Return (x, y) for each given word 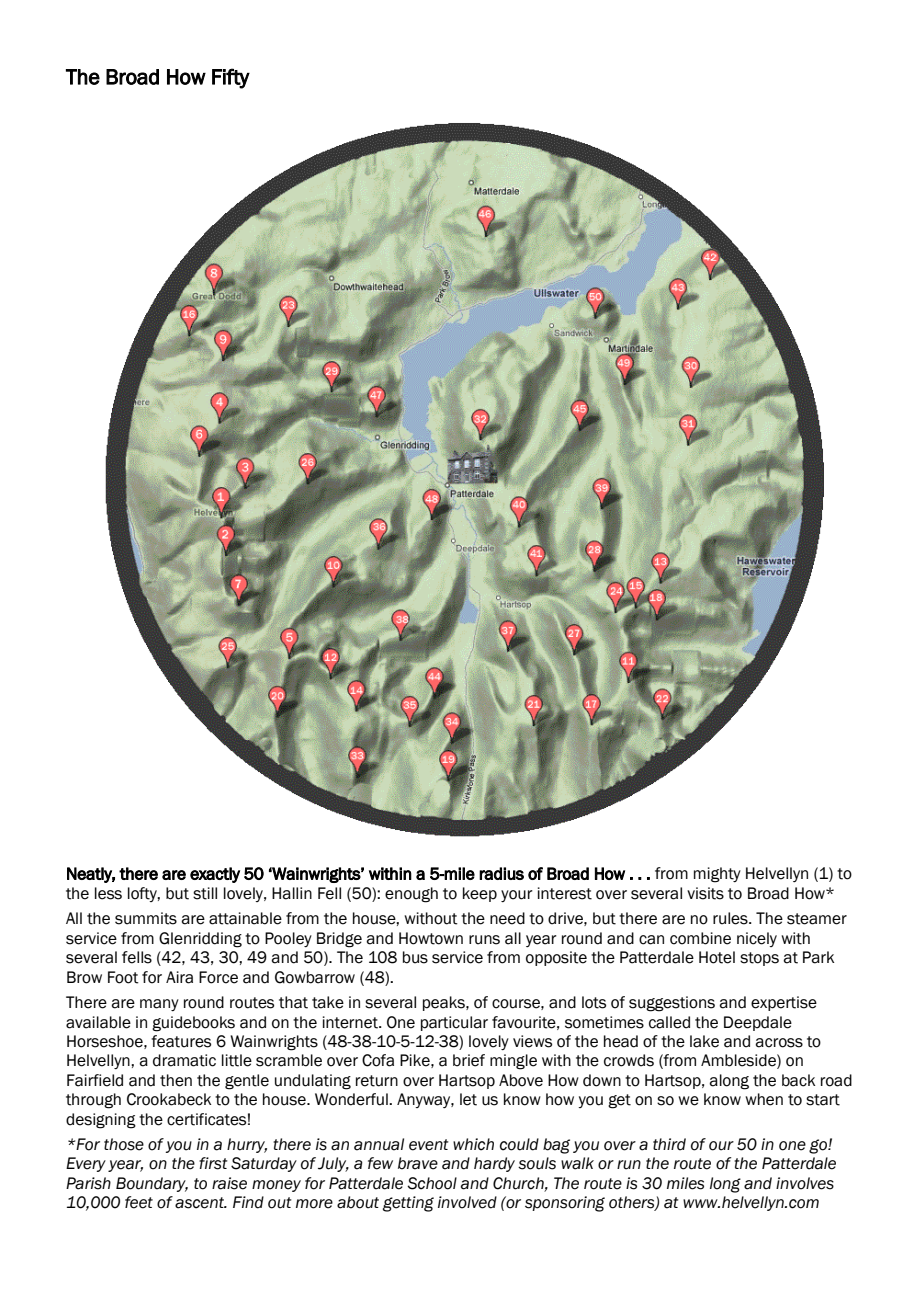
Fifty (231, 78)
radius (501, 873)
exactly (215, 875)
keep (480, 894)
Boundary (152, 1184)
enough (411, 895)
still (205, 893)
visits (705, 893)
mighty (717, 875)
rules (731, 918)
